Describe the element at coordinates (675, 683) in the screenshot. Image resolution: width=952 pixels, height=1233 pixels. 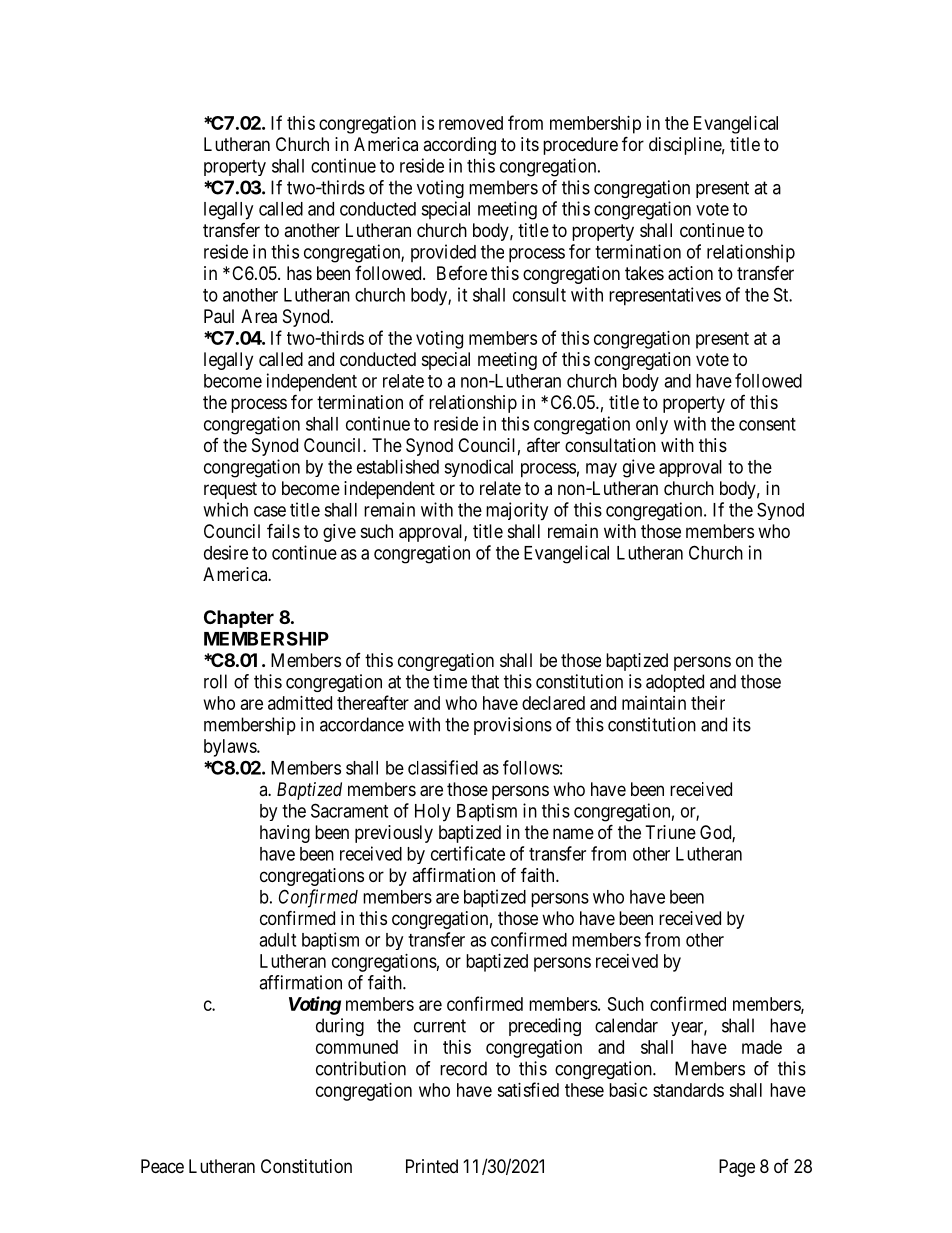
I see `adopted` at that location.
